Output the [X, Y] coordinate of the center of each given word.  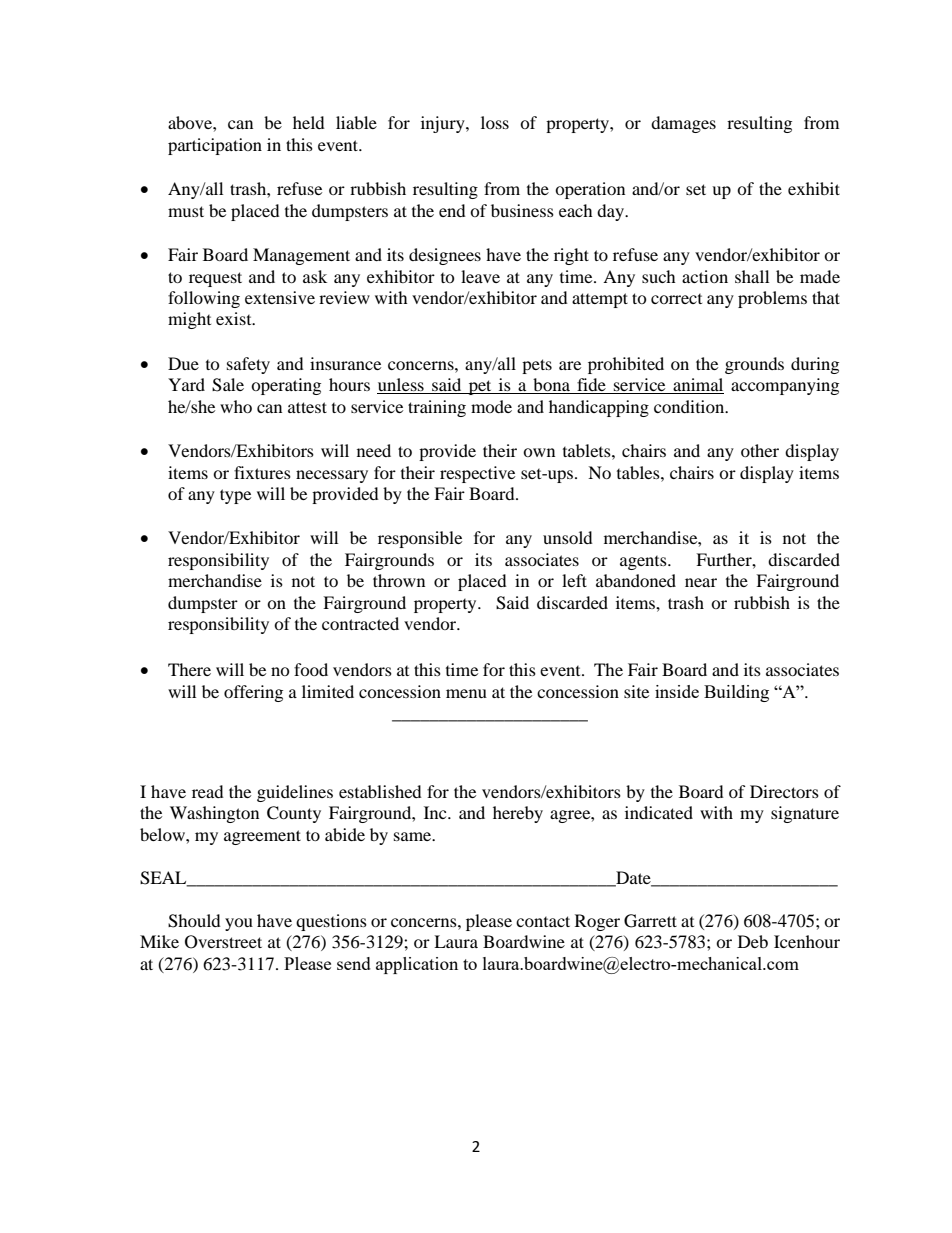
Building [736, 693]
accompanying [785, 386]
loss [495, 122]
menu [466, 693]
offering [253, 693]
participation [215, 146]
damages [683, 124]
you [239, 924]
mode [491, 406]
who [236, 406]
